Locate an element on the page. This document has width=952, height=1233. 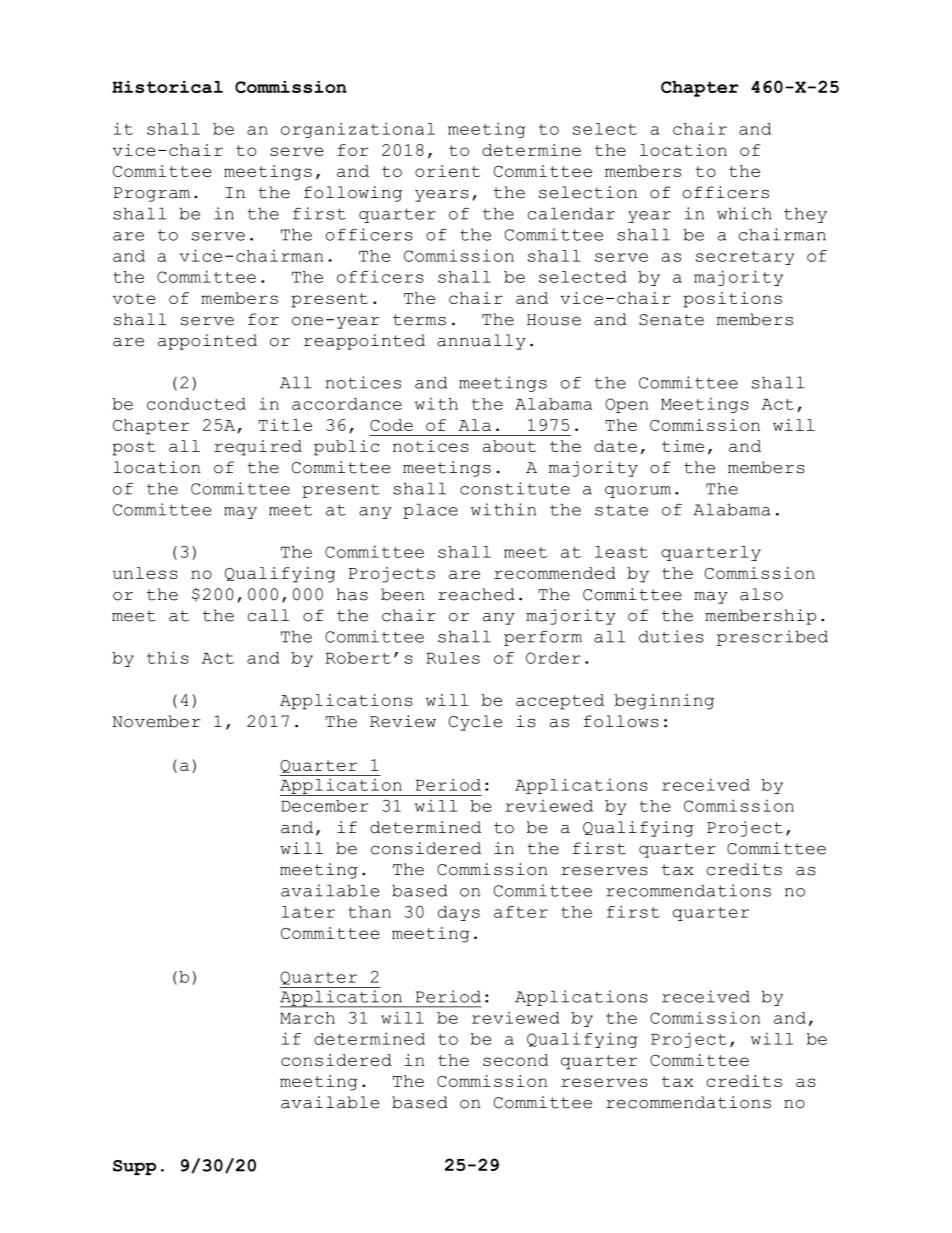
Supp is located at coordinates (134, 1167).
